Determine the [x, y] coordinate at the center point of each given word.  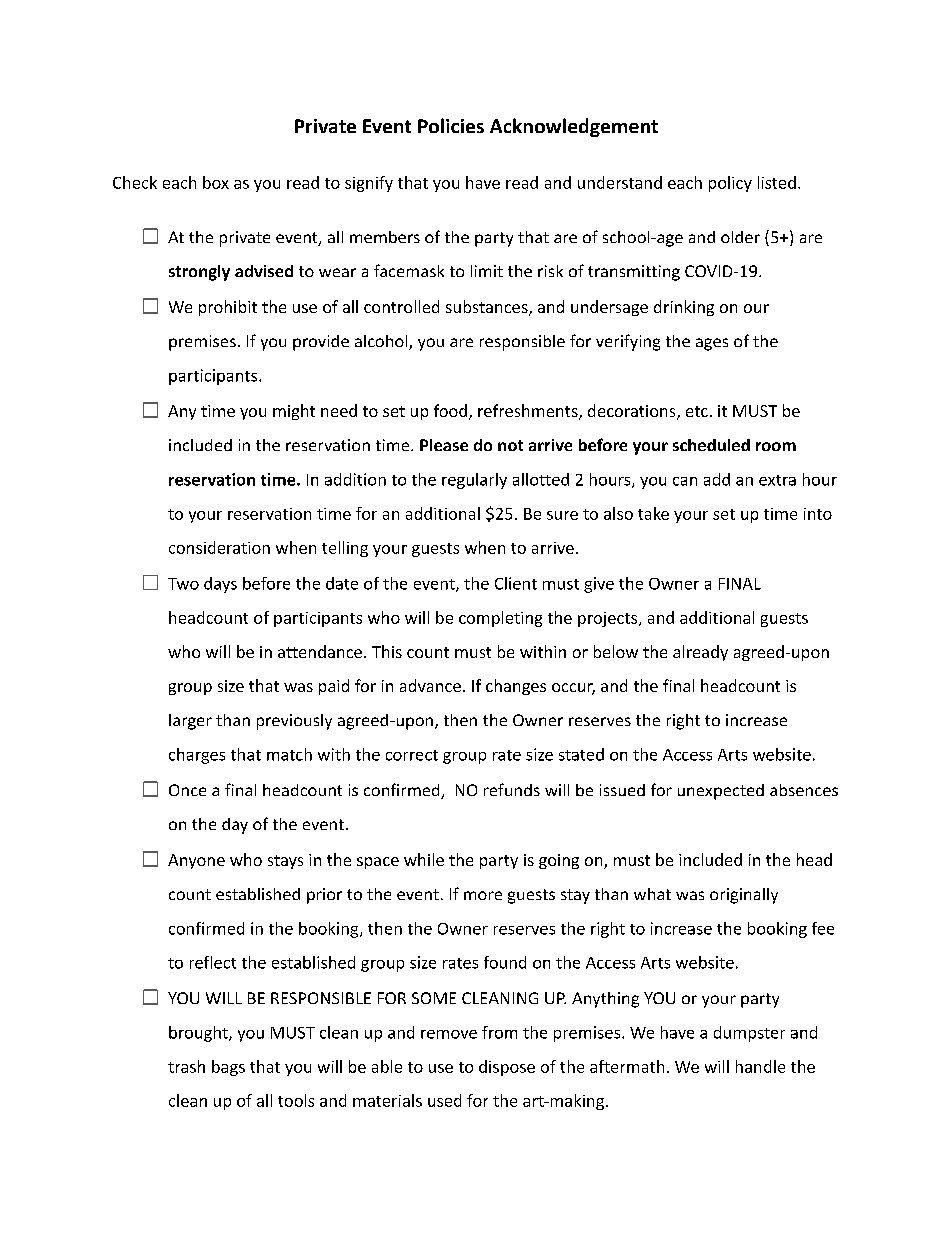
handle [760, 1066]
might [294, 412]
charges [197, 756]
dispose [507, 1068]
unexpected [721, 792]
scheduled [711, 445]
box [216, 182]
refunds [512, 789]
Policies [451, 125]
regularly [474, 481]
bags [228, 1068]
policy [730, 184]
